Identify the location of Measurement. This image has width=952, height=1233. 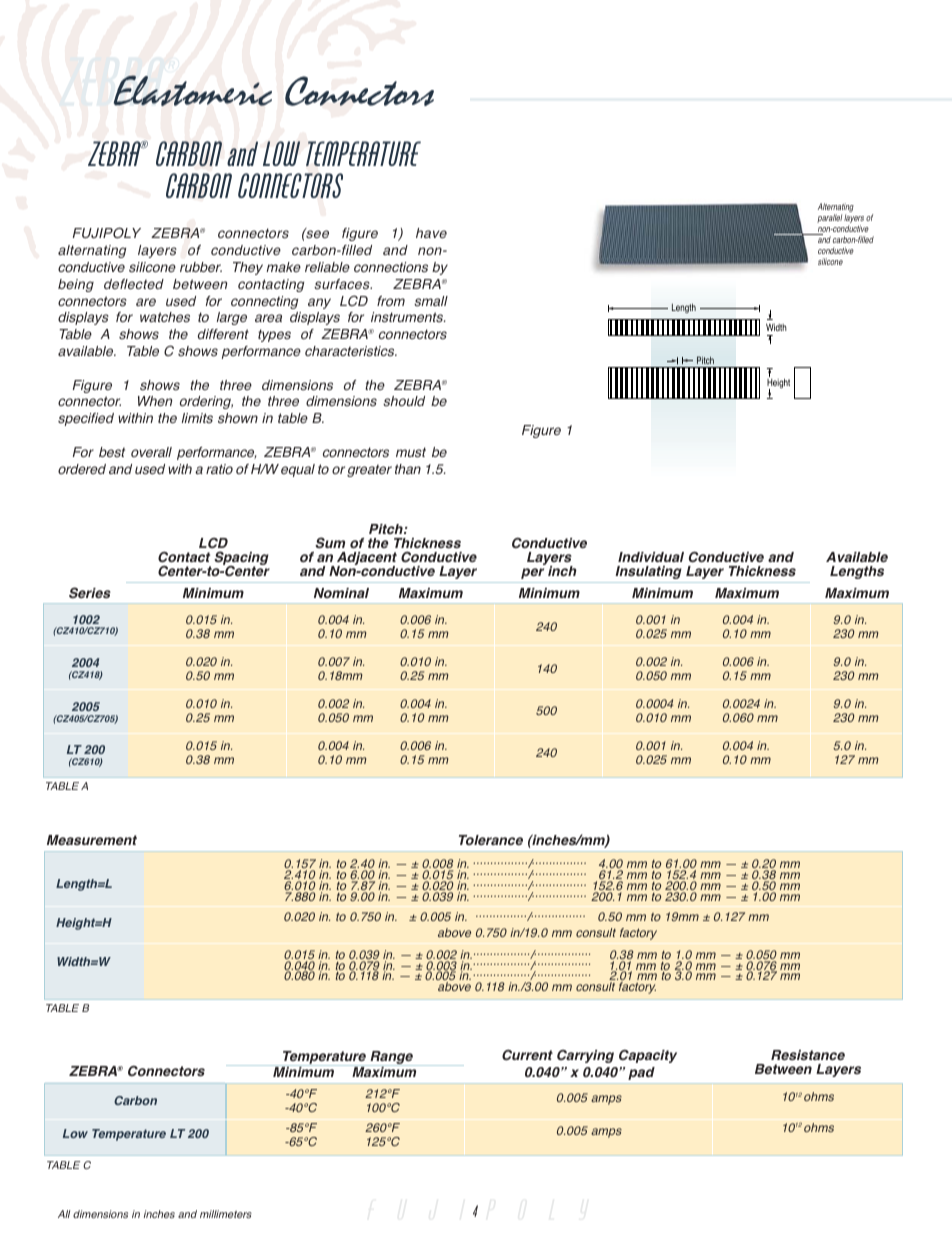
(92, 840).
